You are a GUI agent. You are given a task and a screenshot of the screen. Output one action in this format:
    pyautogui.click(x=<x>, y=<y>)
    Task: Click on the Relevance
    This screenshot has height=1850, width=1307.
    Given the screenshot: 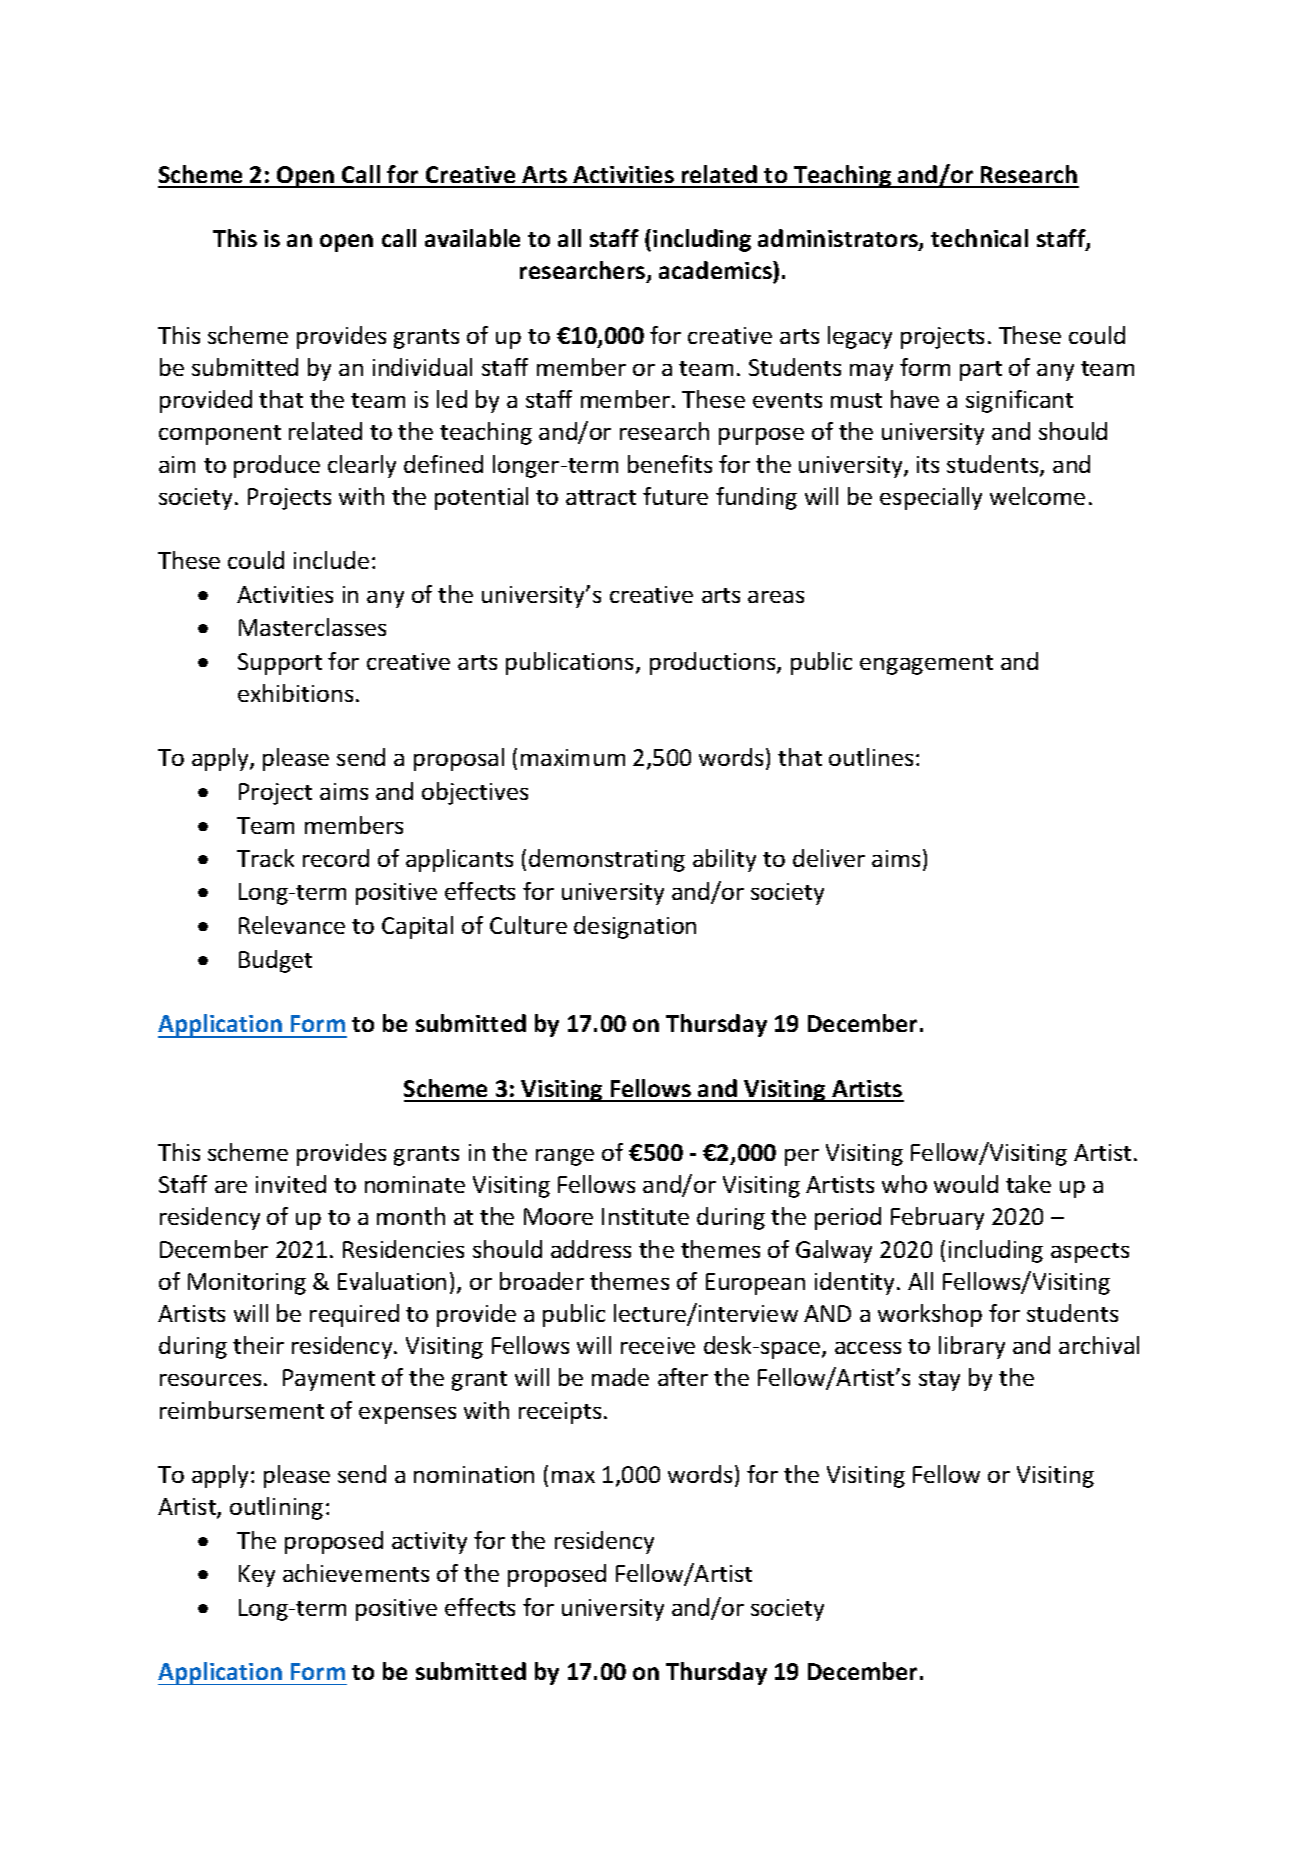 What is the action you would take?
    pyautogui.click(x=292, y=925)
